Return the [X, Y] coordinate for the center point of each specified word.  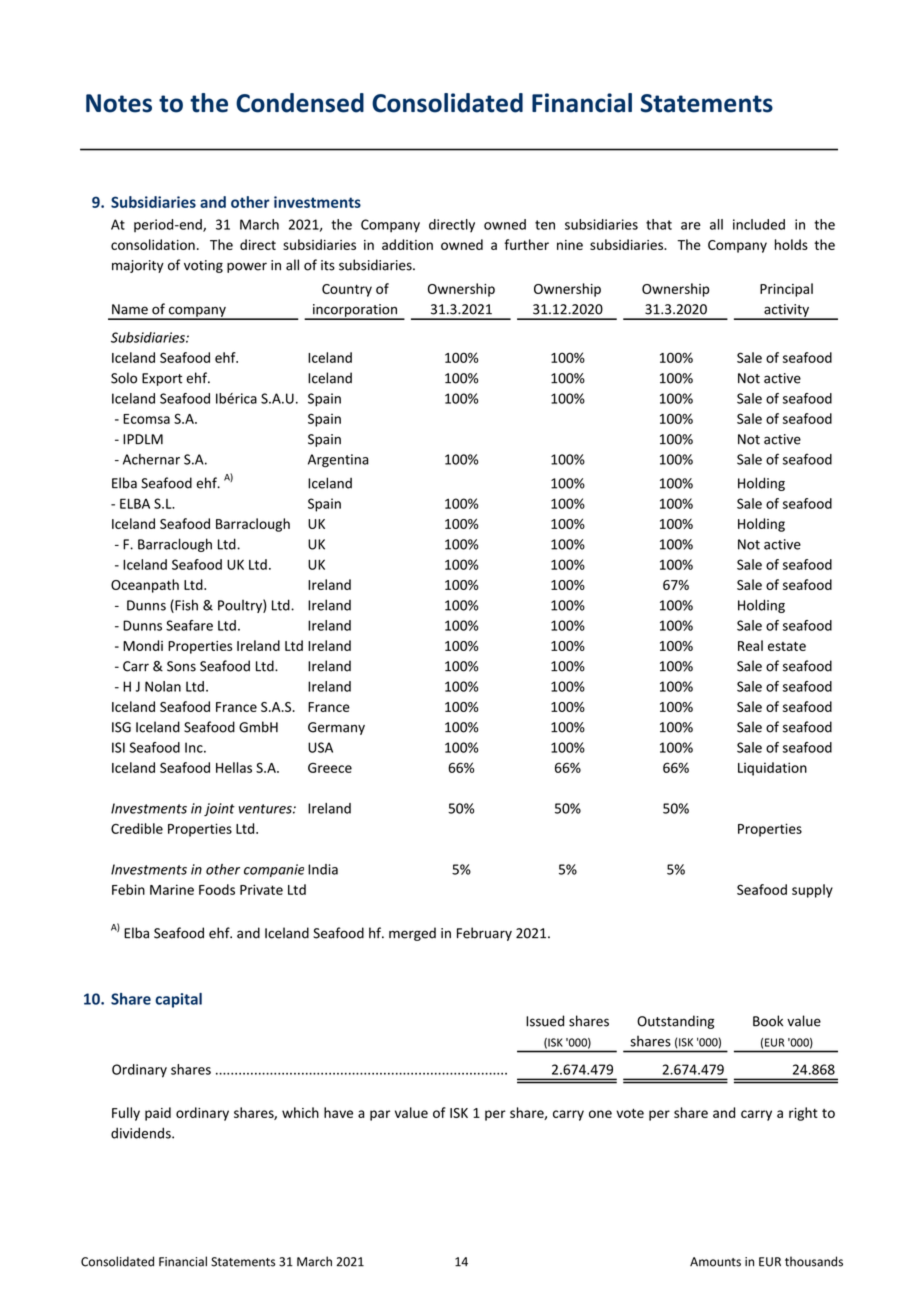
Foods [217, 889]
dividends [142, 1133]
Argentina [338, 461]
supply [812, 891]
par [380, 1115]
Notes [119, 103]
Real [750, 645]
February [484, 934]
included [759, 224]
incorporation [355, 311]
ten [545, 225]
